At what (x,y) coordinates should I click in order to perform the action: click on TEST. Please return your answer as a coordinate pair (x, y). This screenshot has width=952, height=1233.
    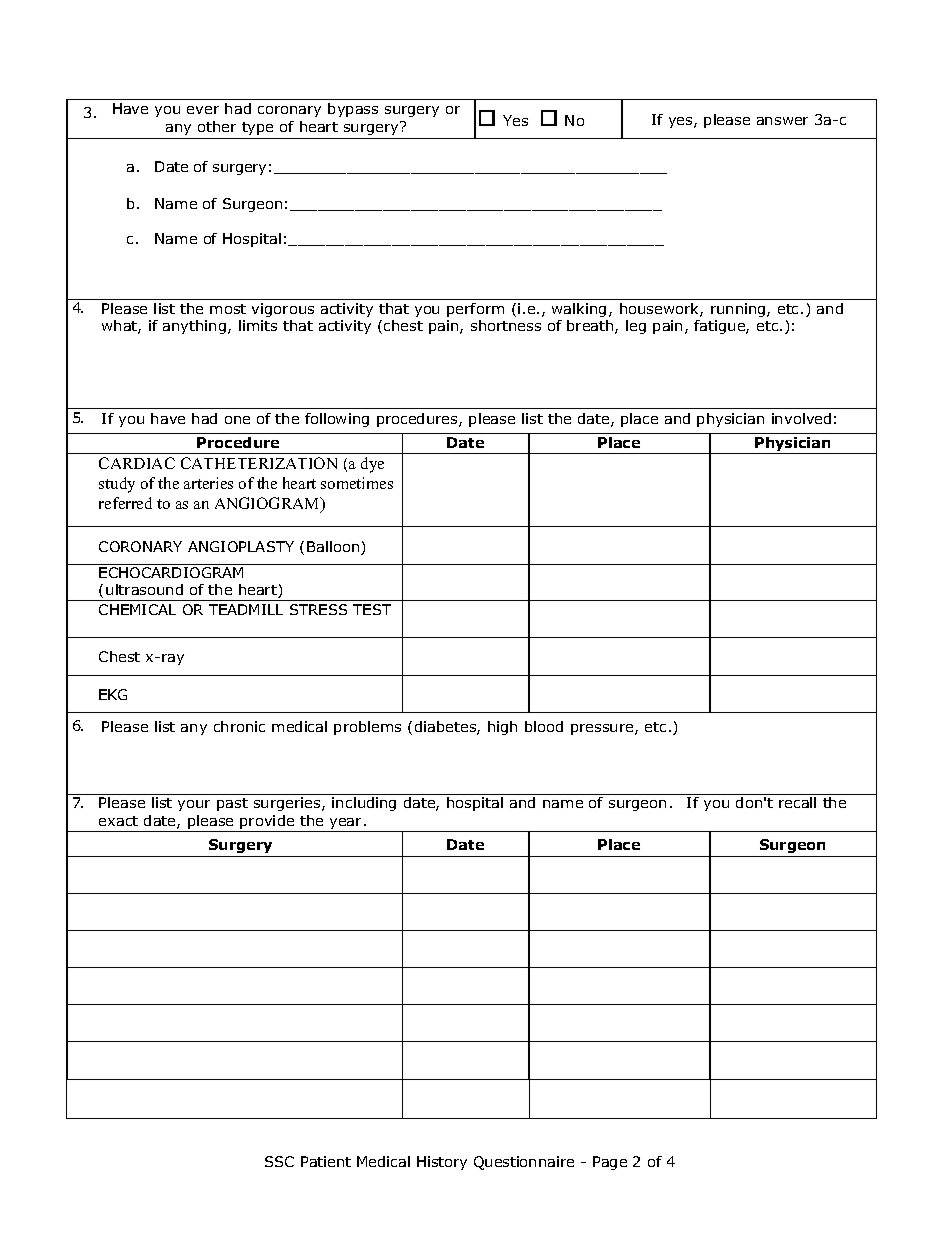
    Looking at the image, I should click on (372, 609).
